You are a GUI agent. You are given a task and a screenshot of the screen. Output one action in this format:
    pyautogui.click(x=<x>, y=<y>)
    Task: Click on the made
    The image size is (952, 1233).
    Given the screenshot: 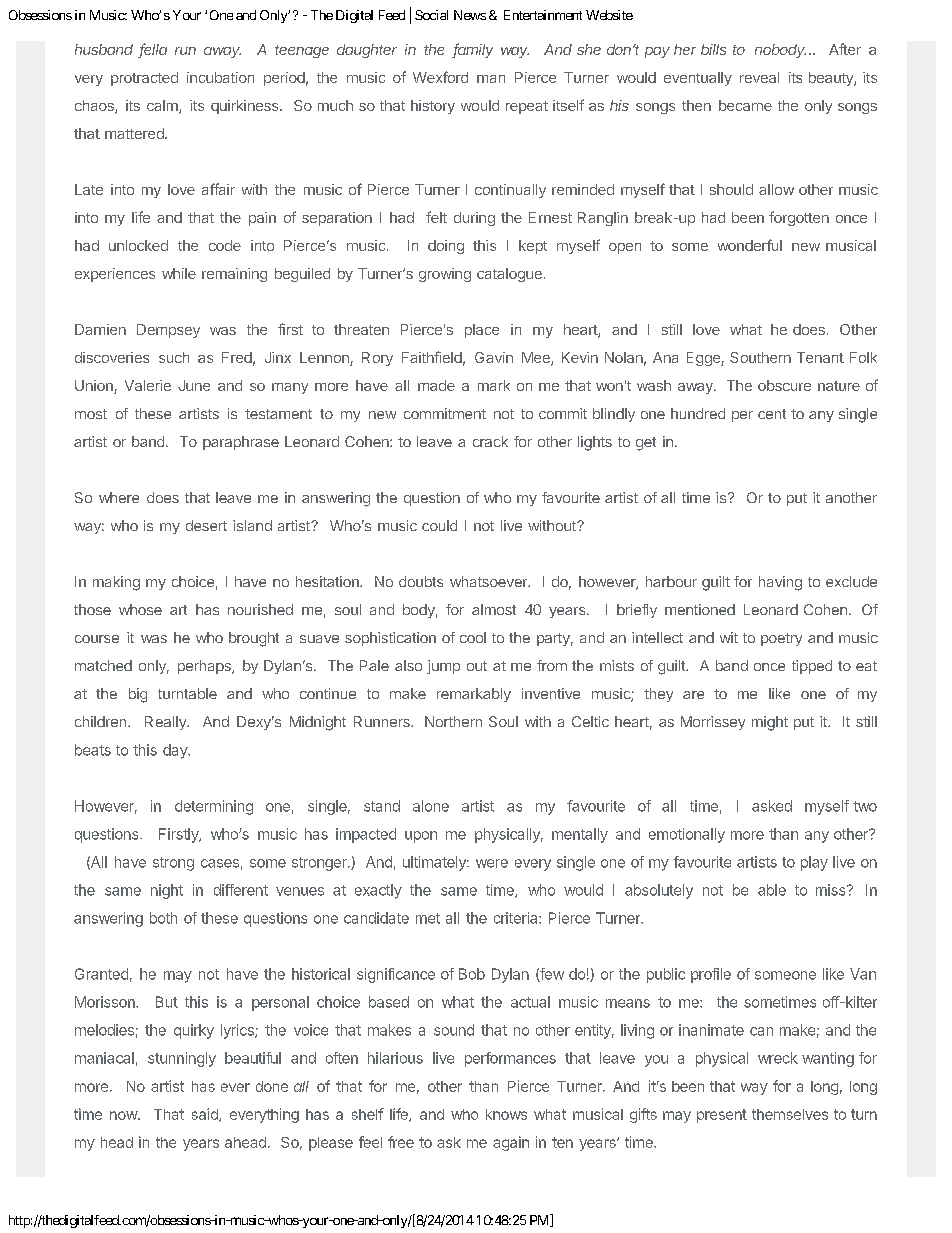 What is the action you would take?
    pyautogui.click(x=436, y=385)
